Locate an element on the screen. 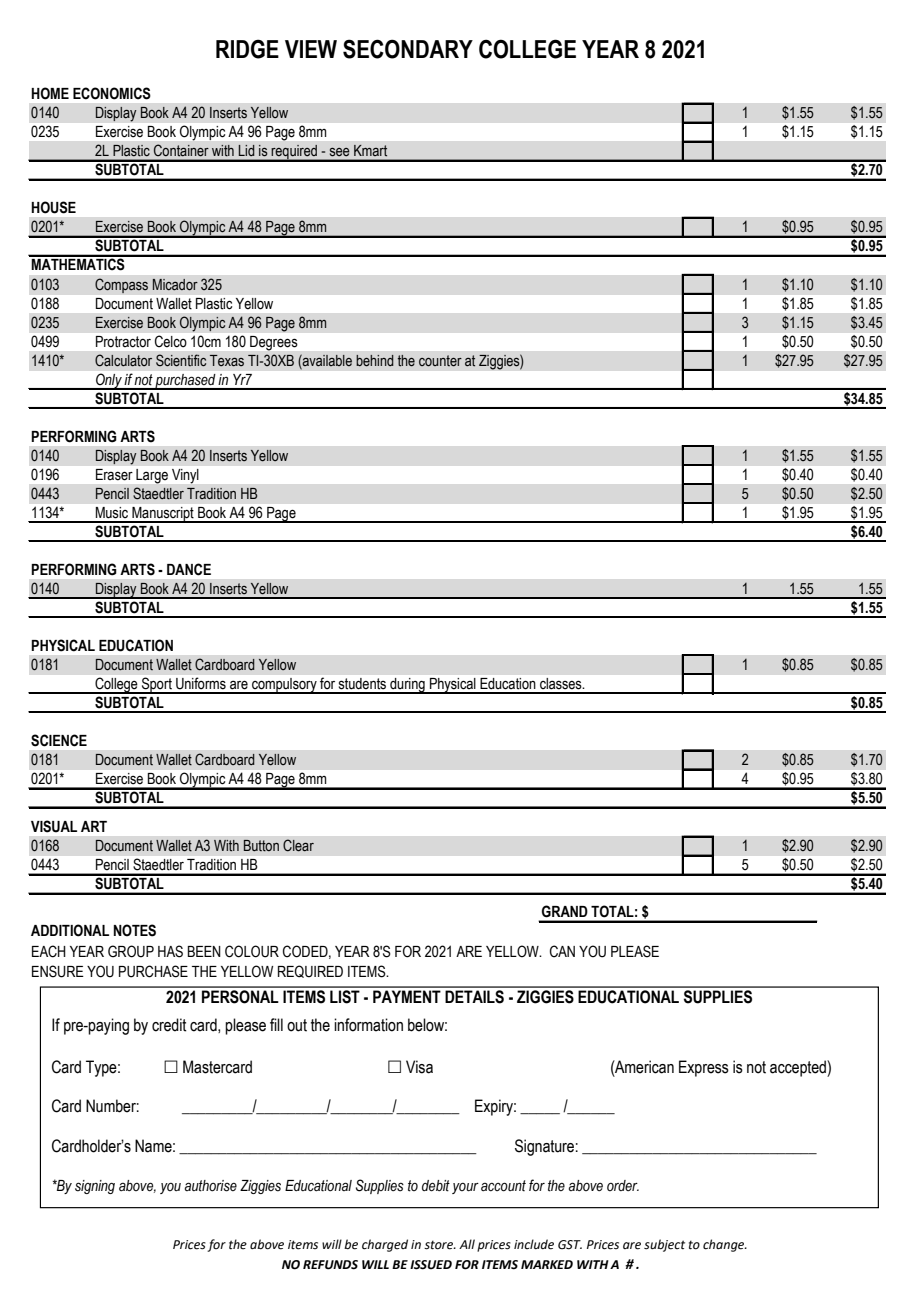 The image size is (924, 1308). Sport is located at coordinates (157, 685).
